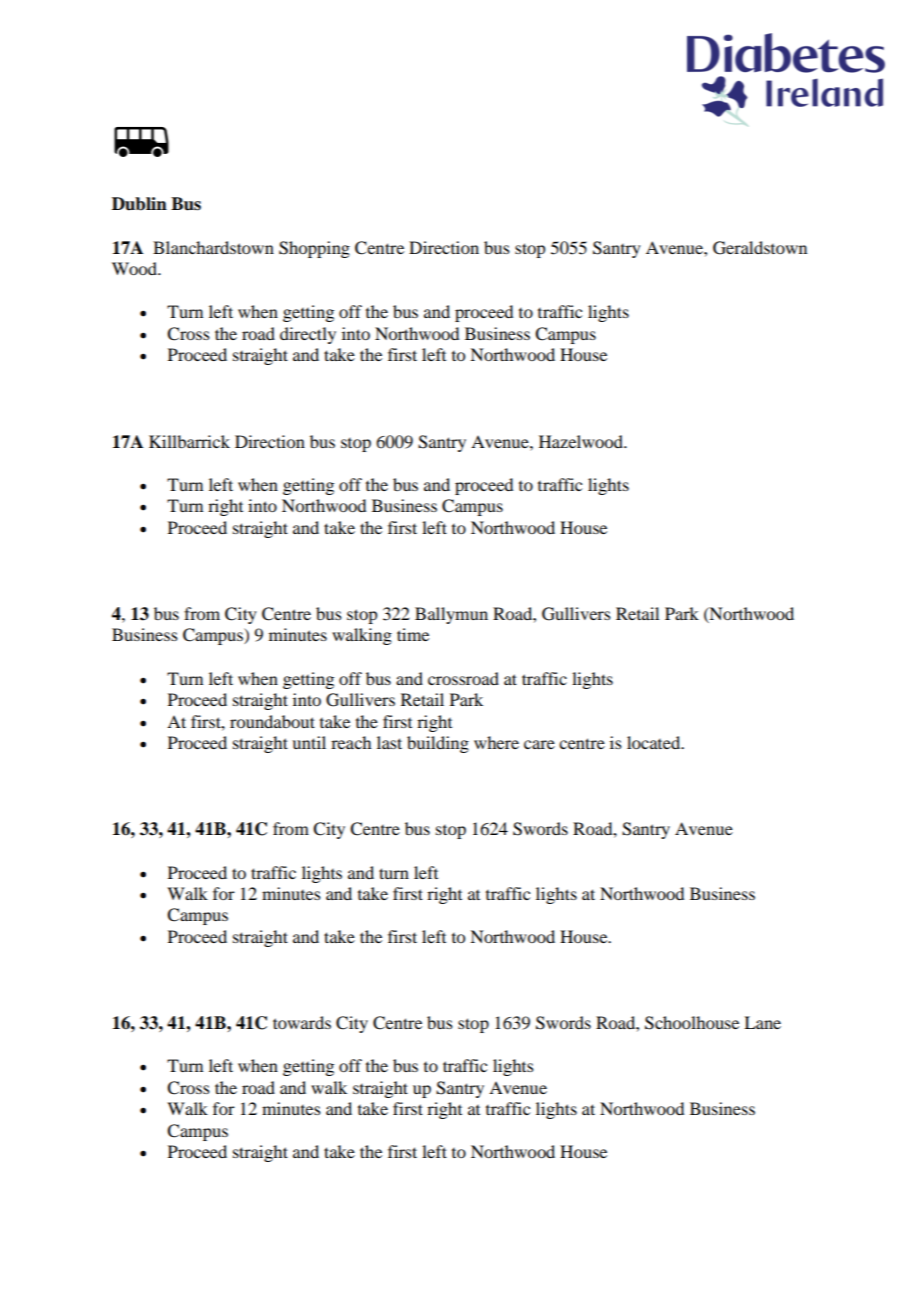 The image size is (924, 1308). I want to click on towards, so click(302, 1022).
